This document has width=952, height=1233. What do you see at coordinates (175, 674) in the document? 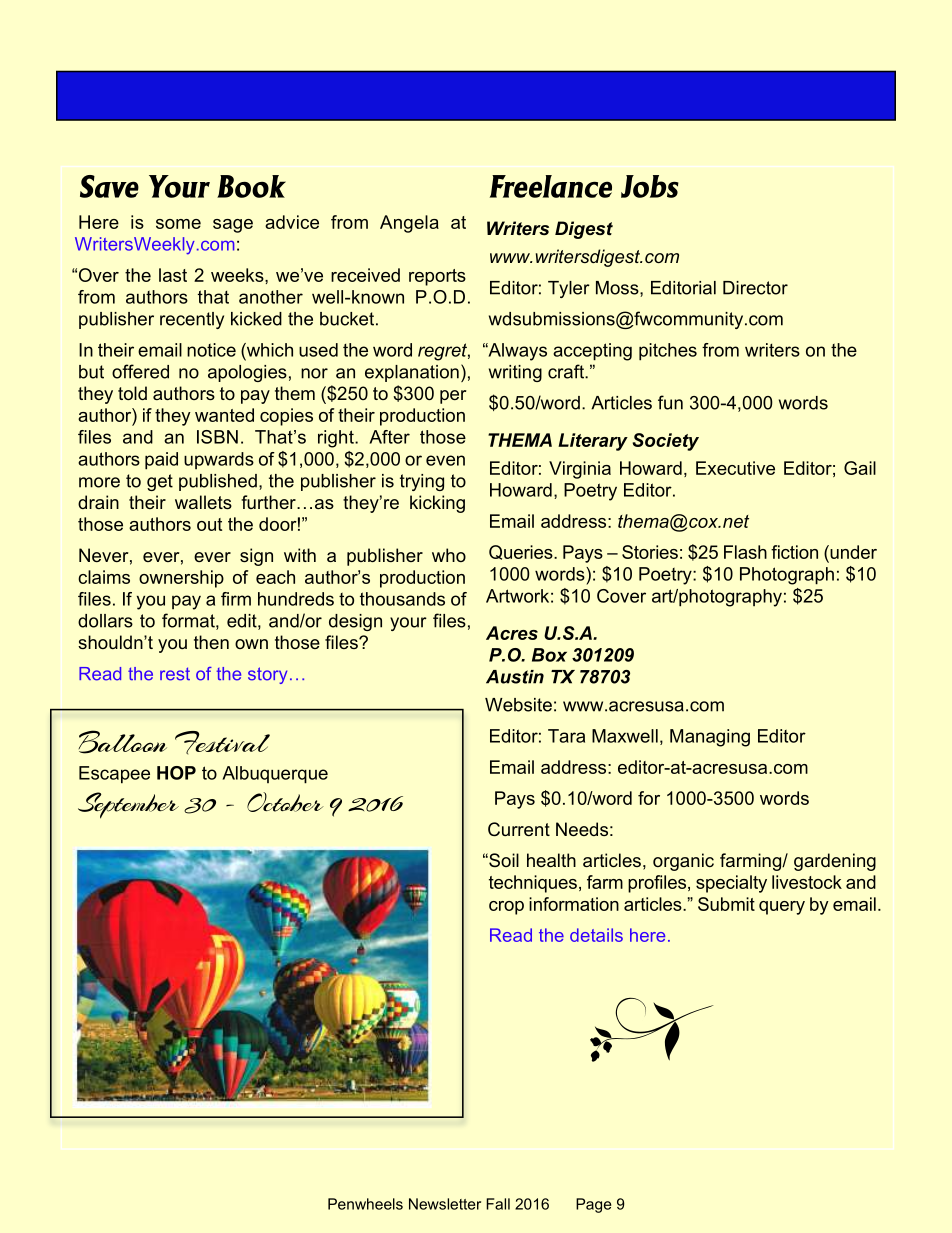
I see `rest` at bounding box center [175, 674].
